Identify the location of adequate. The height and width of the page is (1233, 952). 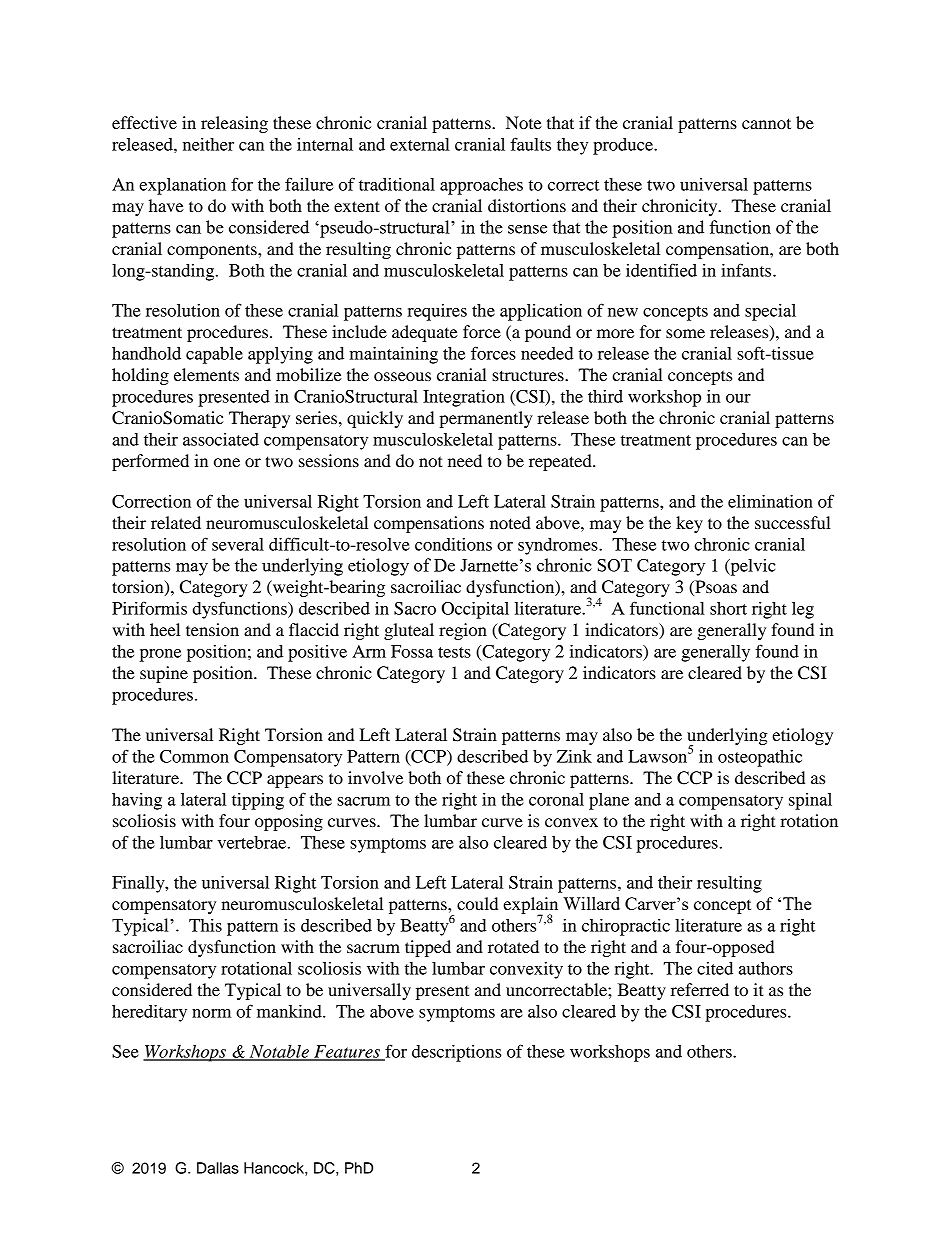
(425, 333).
